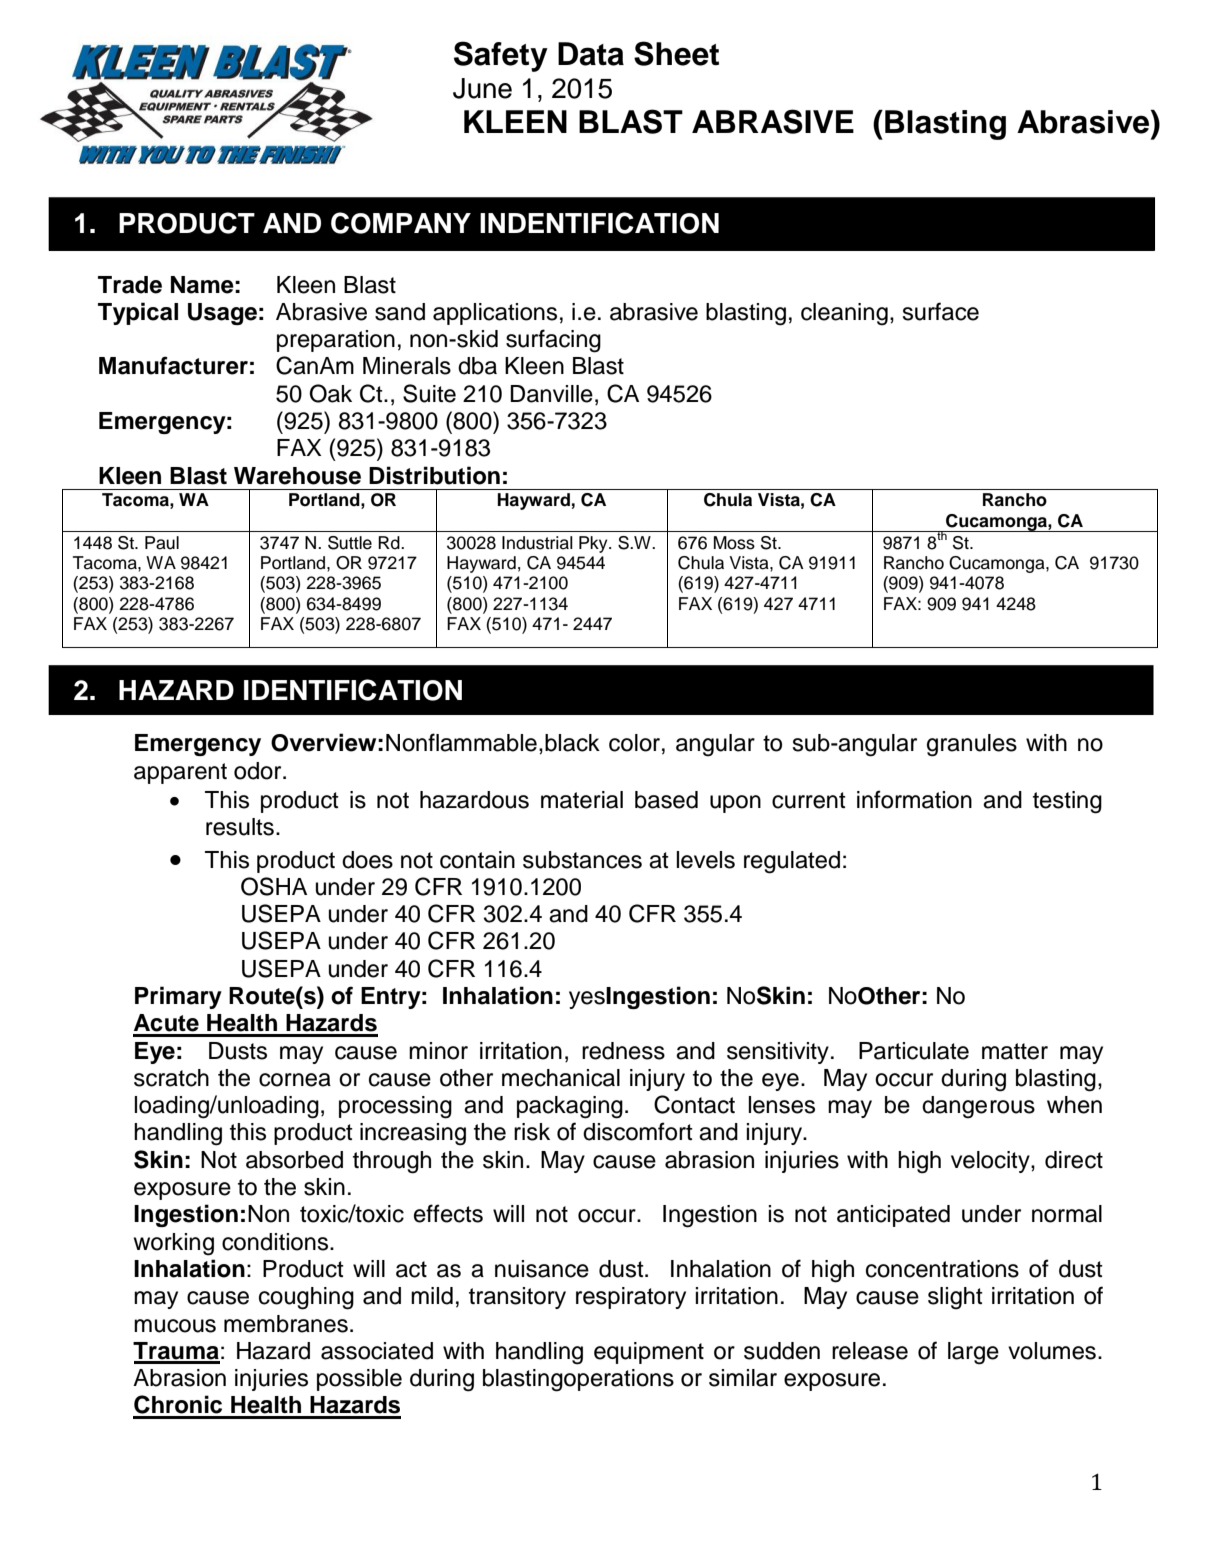 This screenshot has width=1210, height=1566. What do you see at coordinates (482, 88) in the screenshot?
I see `June` at bounding box center [482, 88].
